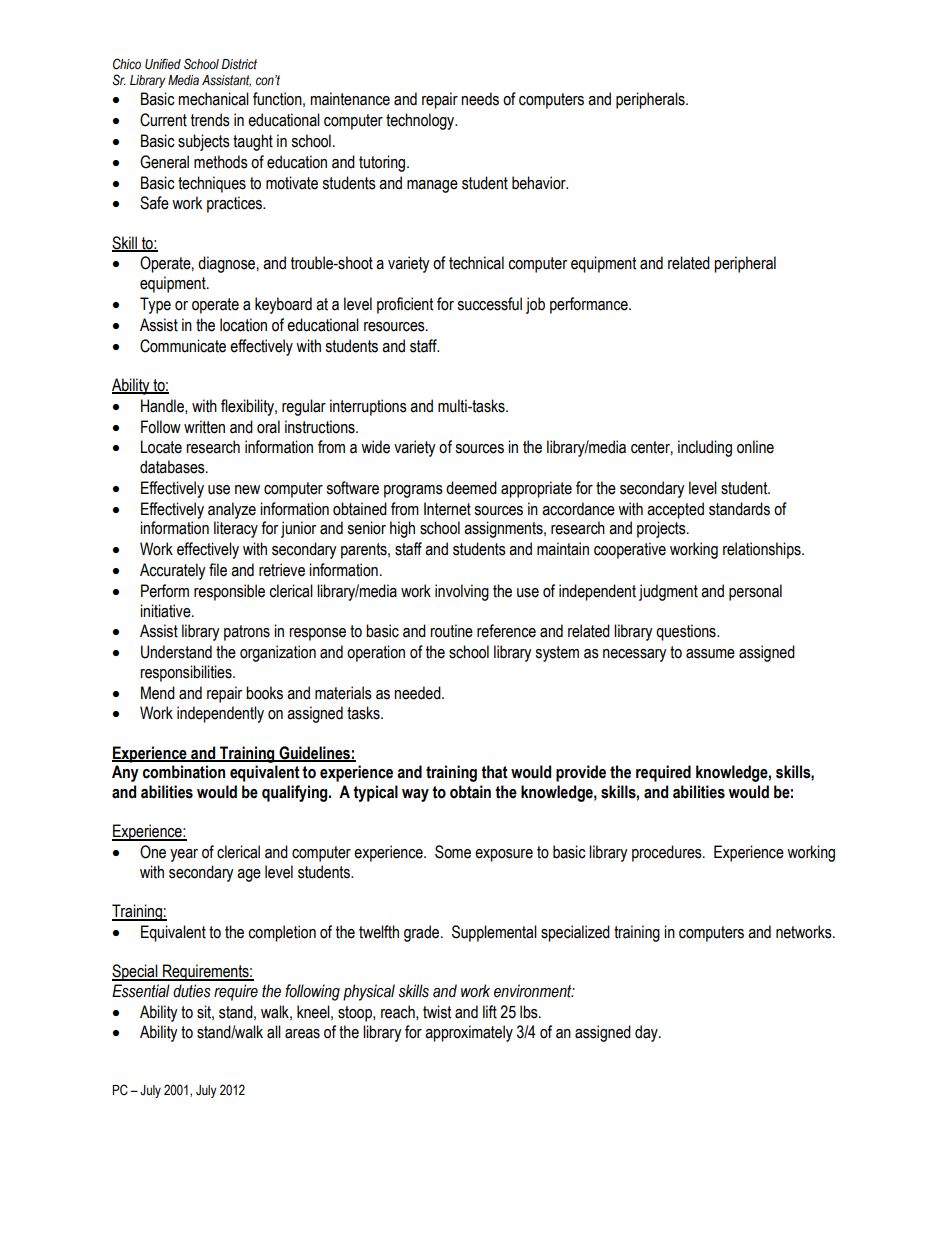  Describe the element at coordinates (437, 1012) in the screenshot. I see `twist` at that location.
